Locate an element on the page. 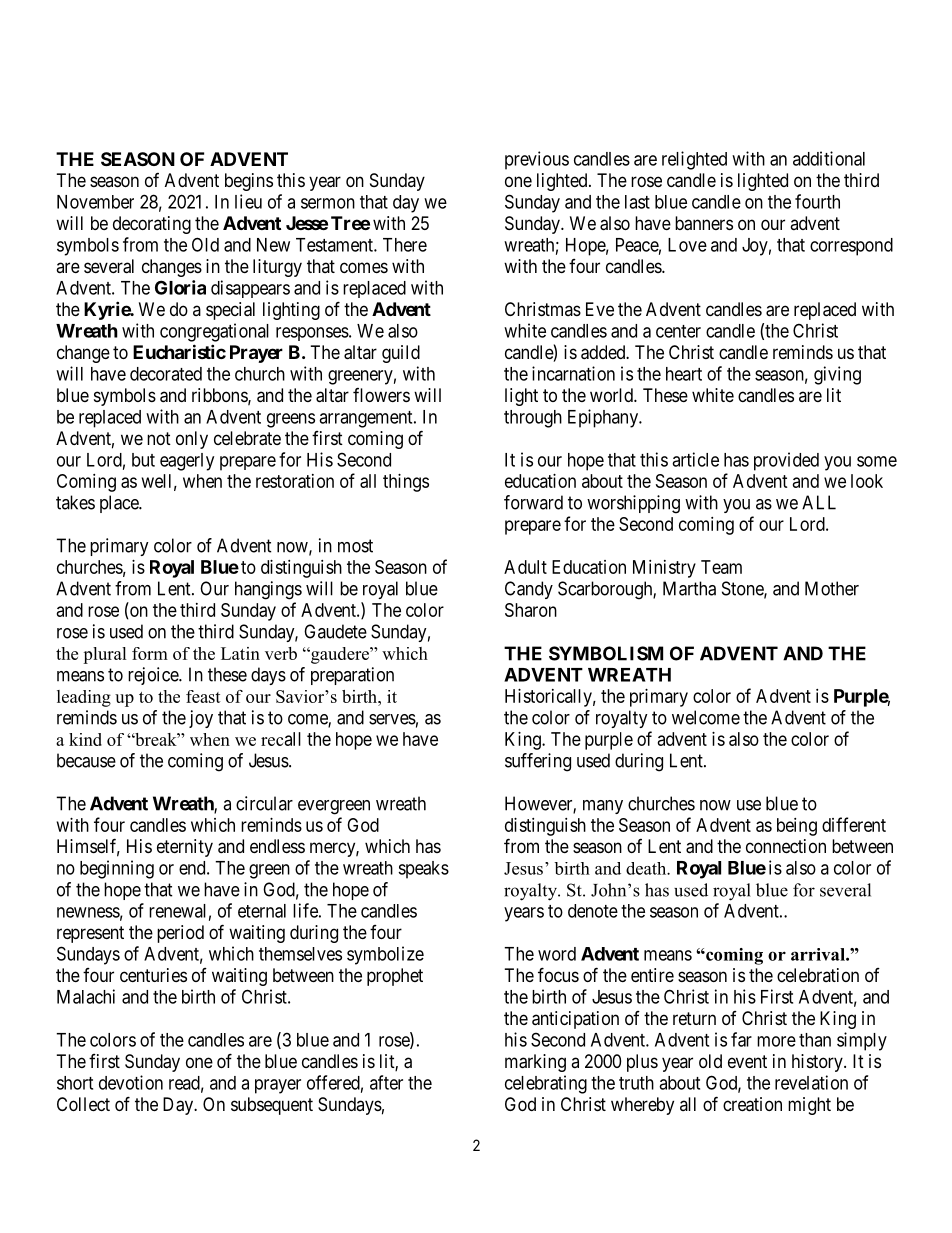 This page has width=952, height=1233. devotion is located at coordinates (131, 1082).
